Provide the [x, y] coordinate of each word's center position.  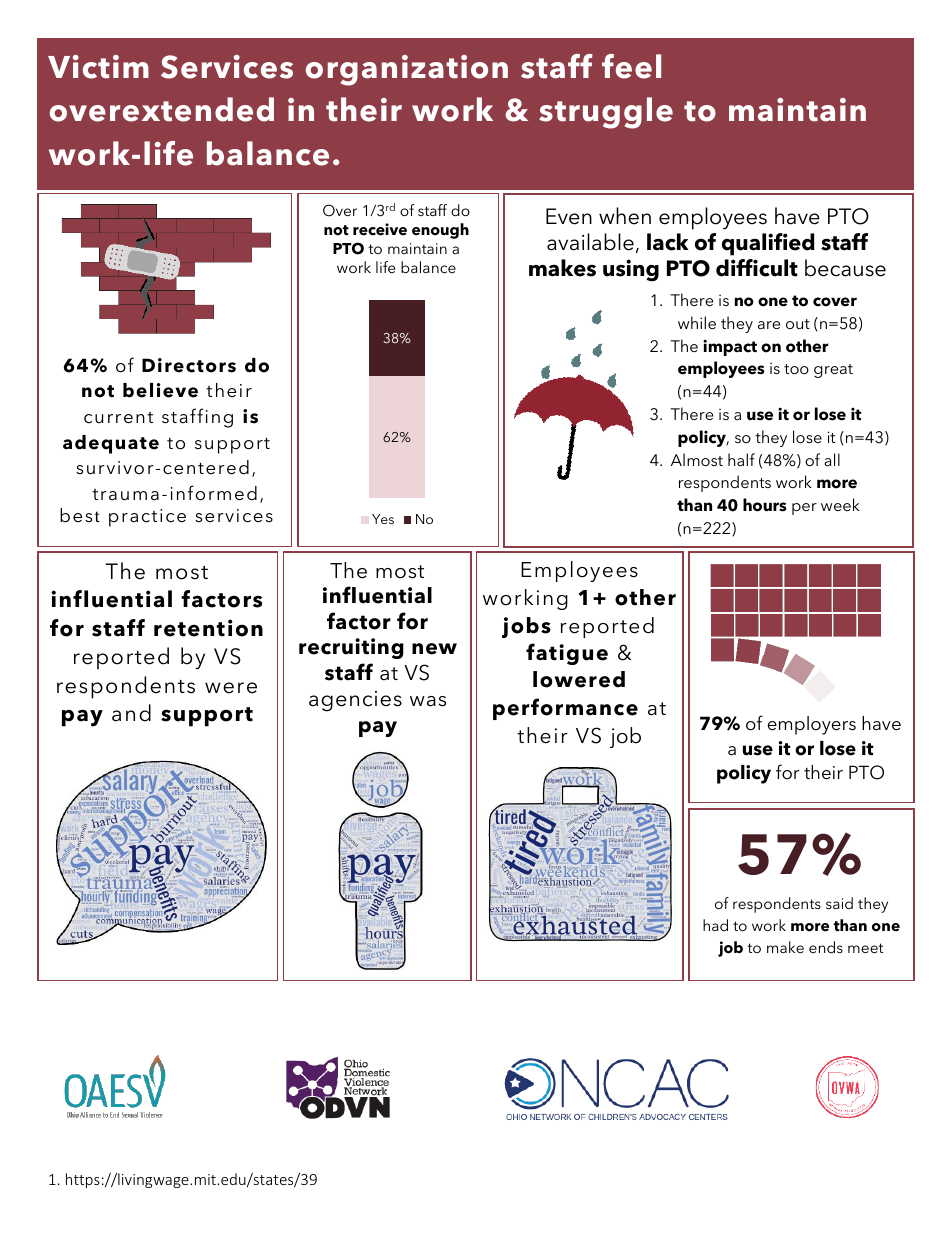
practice [147, 518]
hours [765, 505]
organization [407, 70]
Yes [383, 519]
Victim [98, 67]
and [131, 713]
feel [631, 66]
